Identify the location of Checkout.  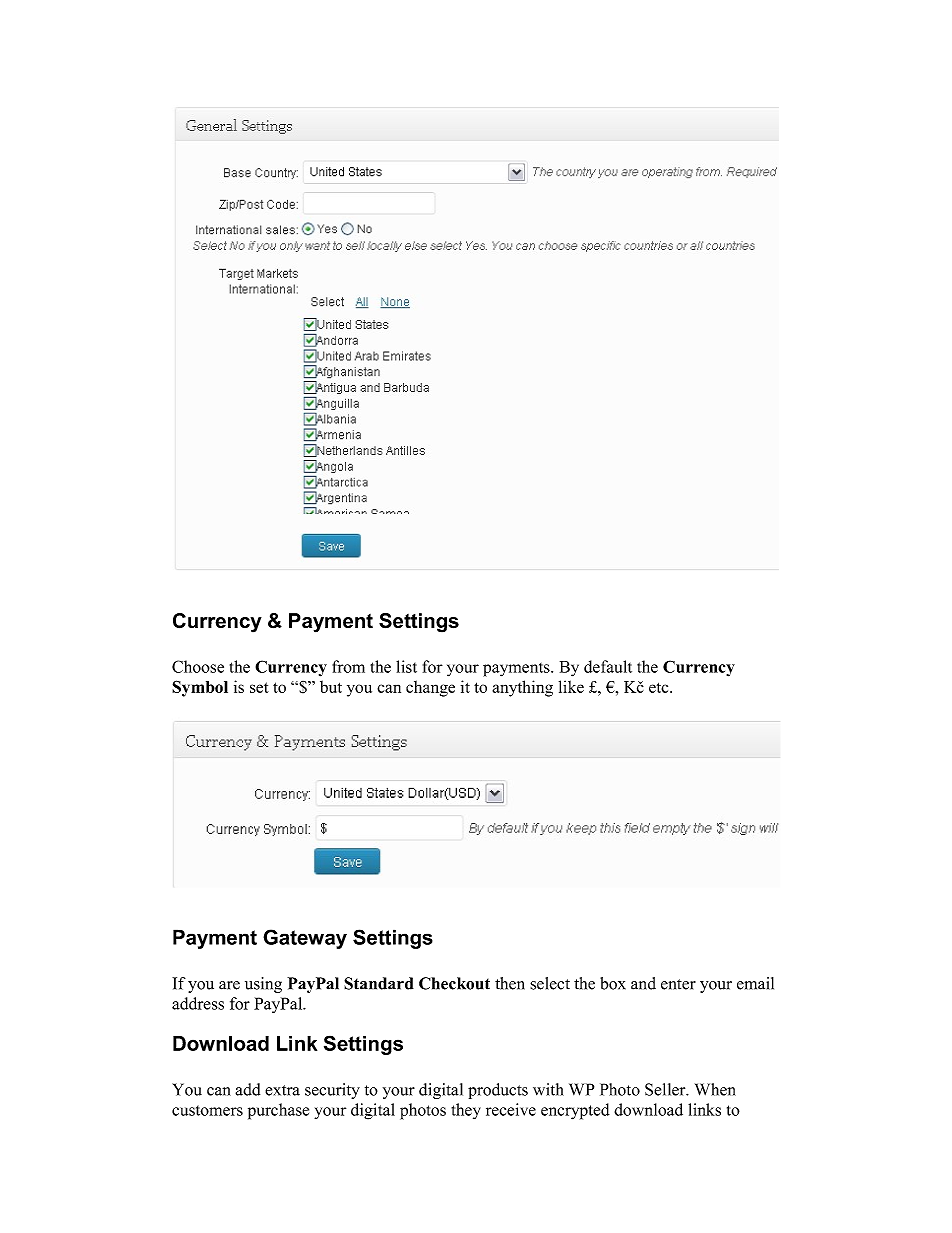
(454, 983).
